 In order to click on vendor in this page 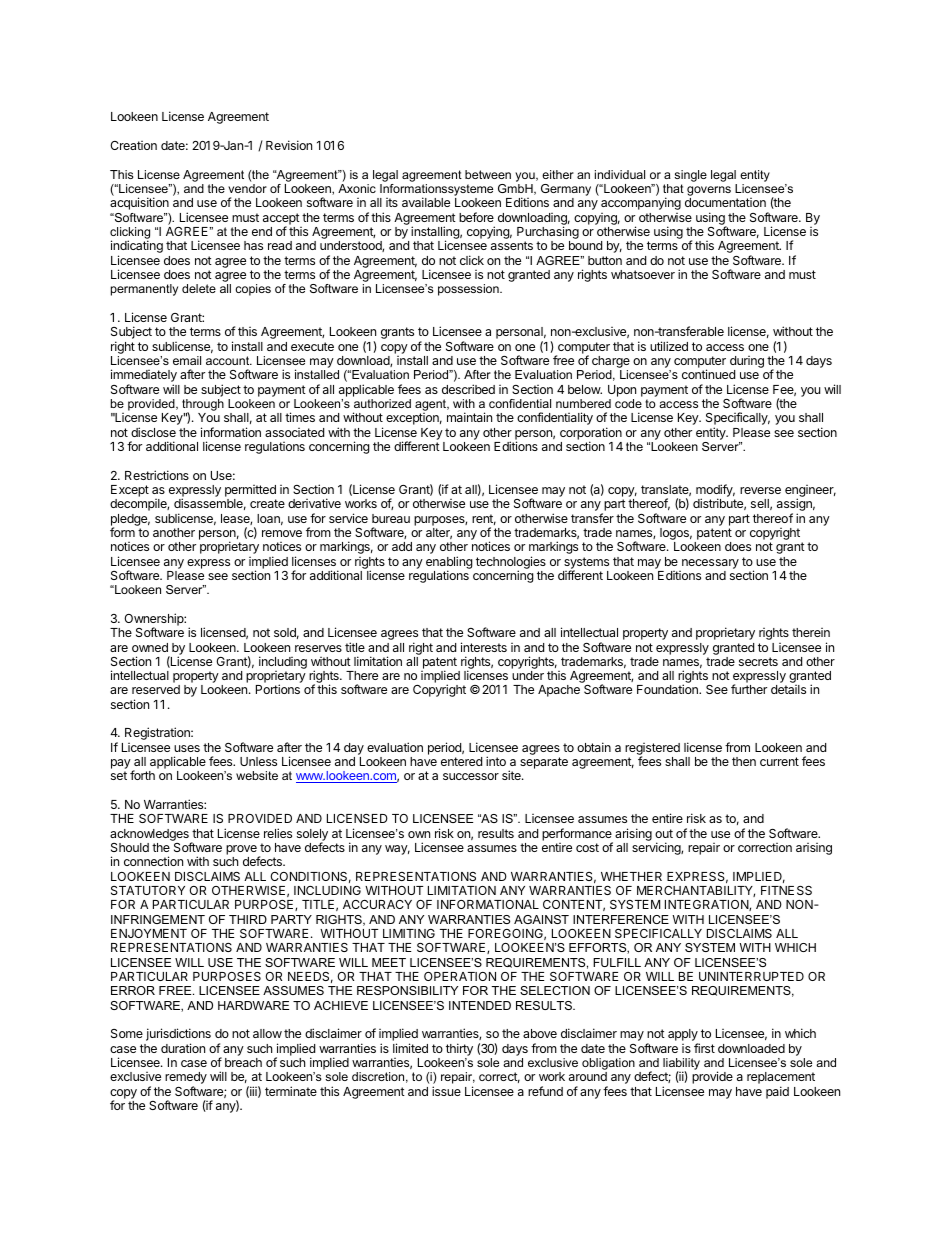, I will do `click(247, 188)`.
